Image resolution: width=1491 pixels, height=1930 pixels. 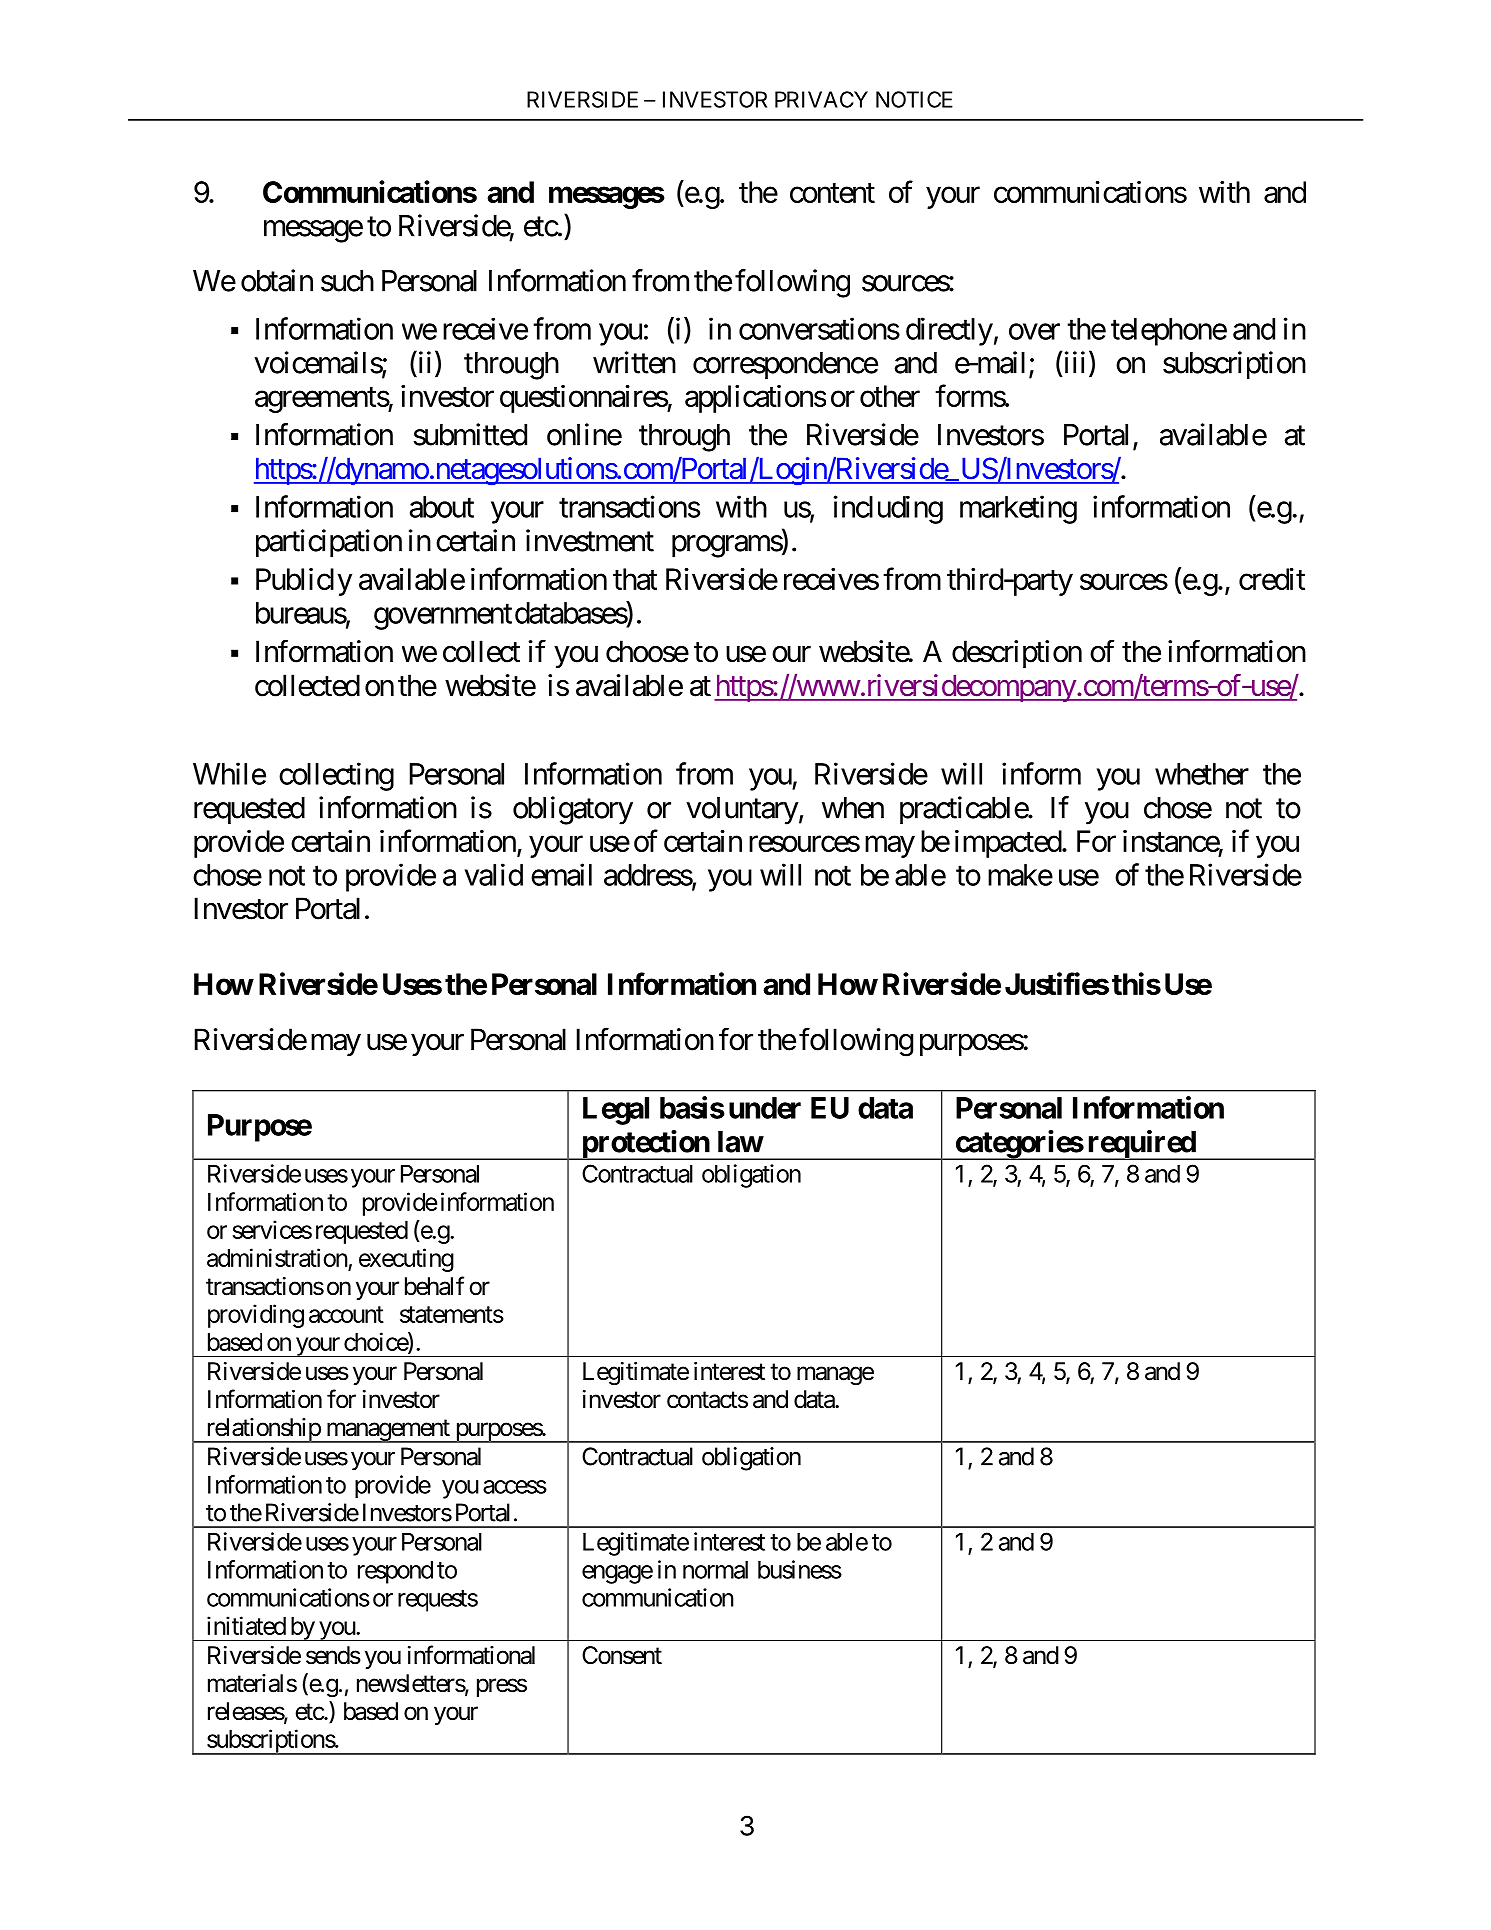 What do you see at coordinates (277, 1257) in the image?
I see `administration` at bounding box center [277, 1257].
